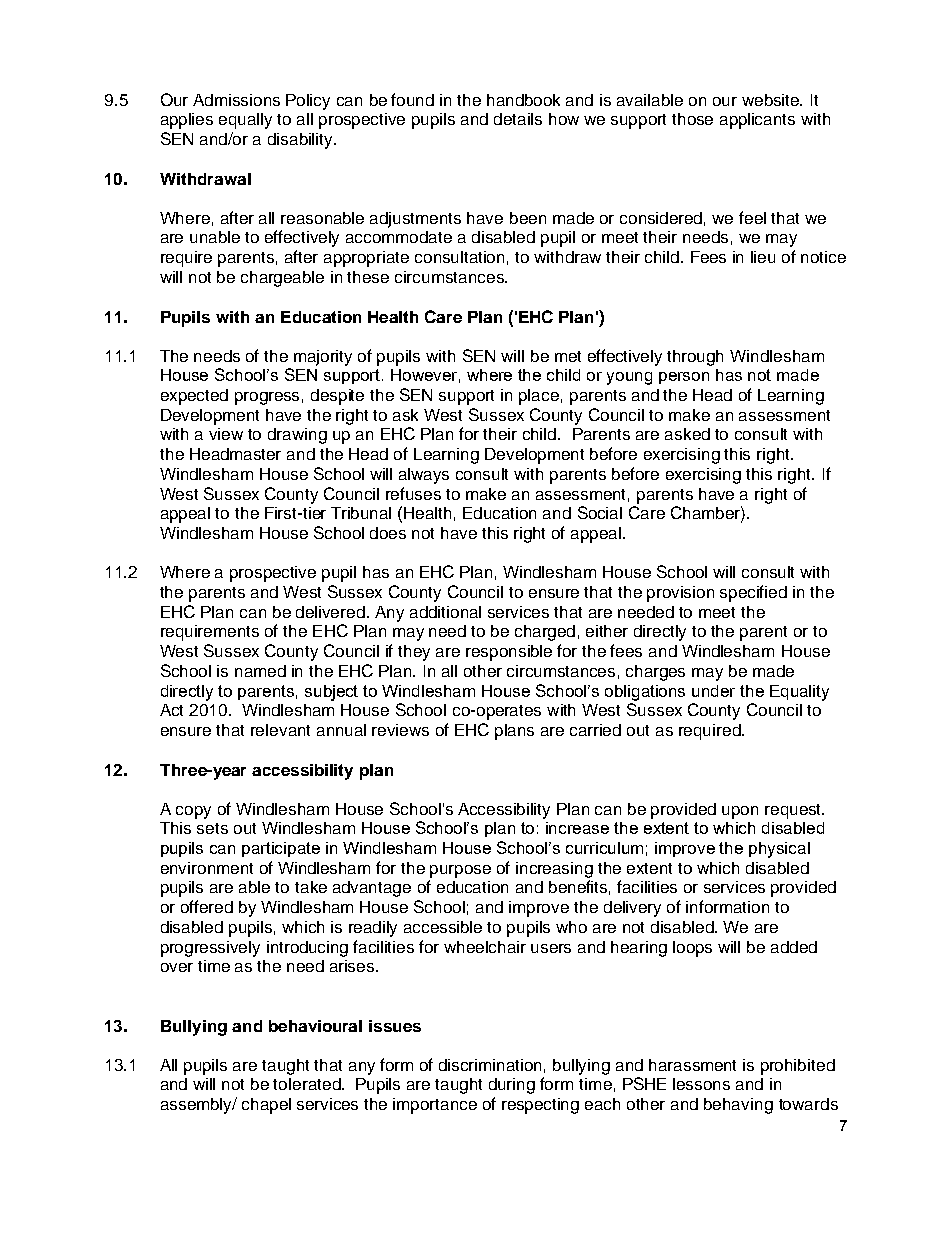 This screenshot has height=1233, width=952. I want to click on additional, so click(445, 612).
